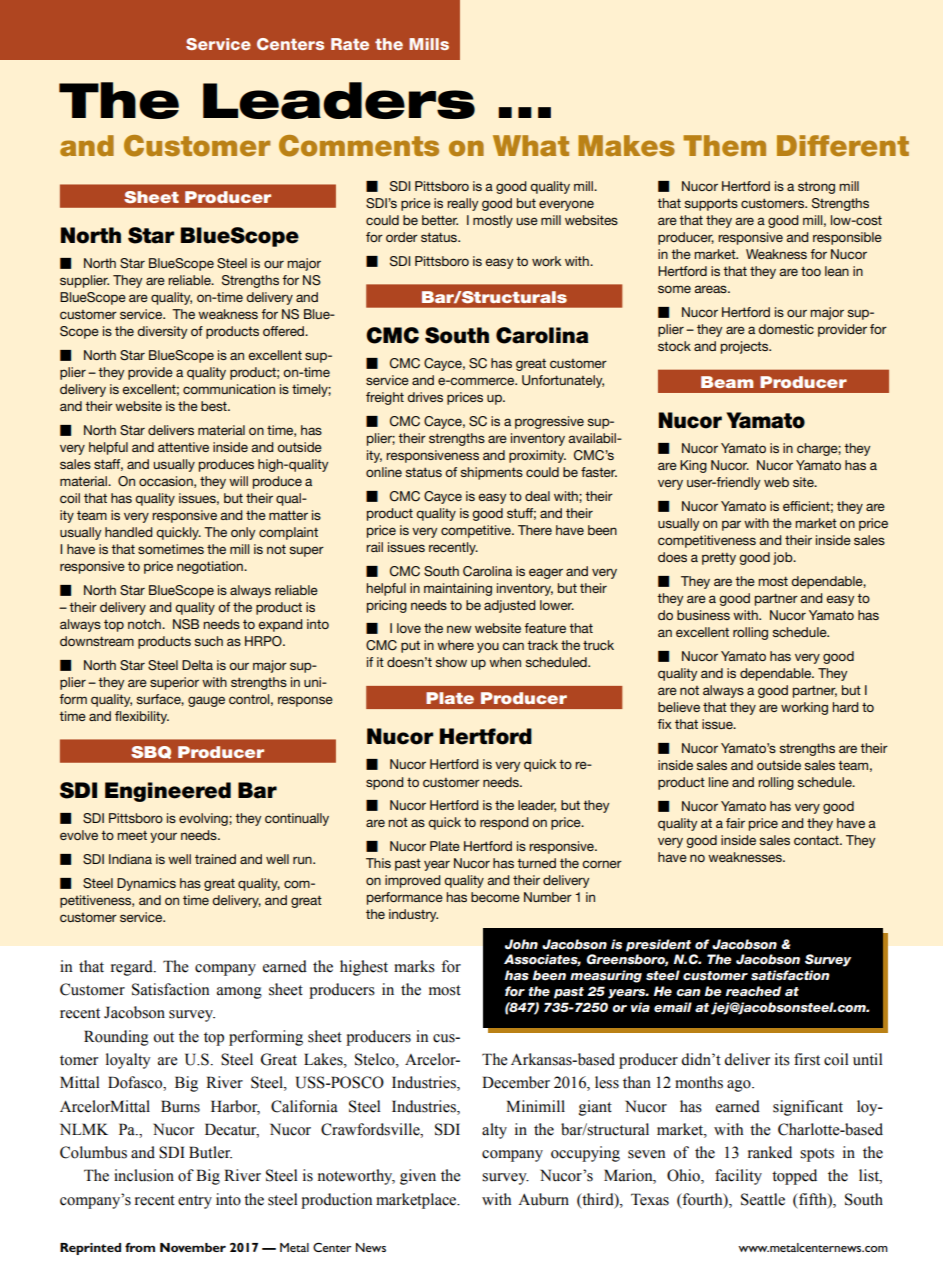 Image resolution: width=943 pixels, height=1288 pixels. Describe the element at coordinates (724, 145) in the screenshot. I see `Them` at that location.
